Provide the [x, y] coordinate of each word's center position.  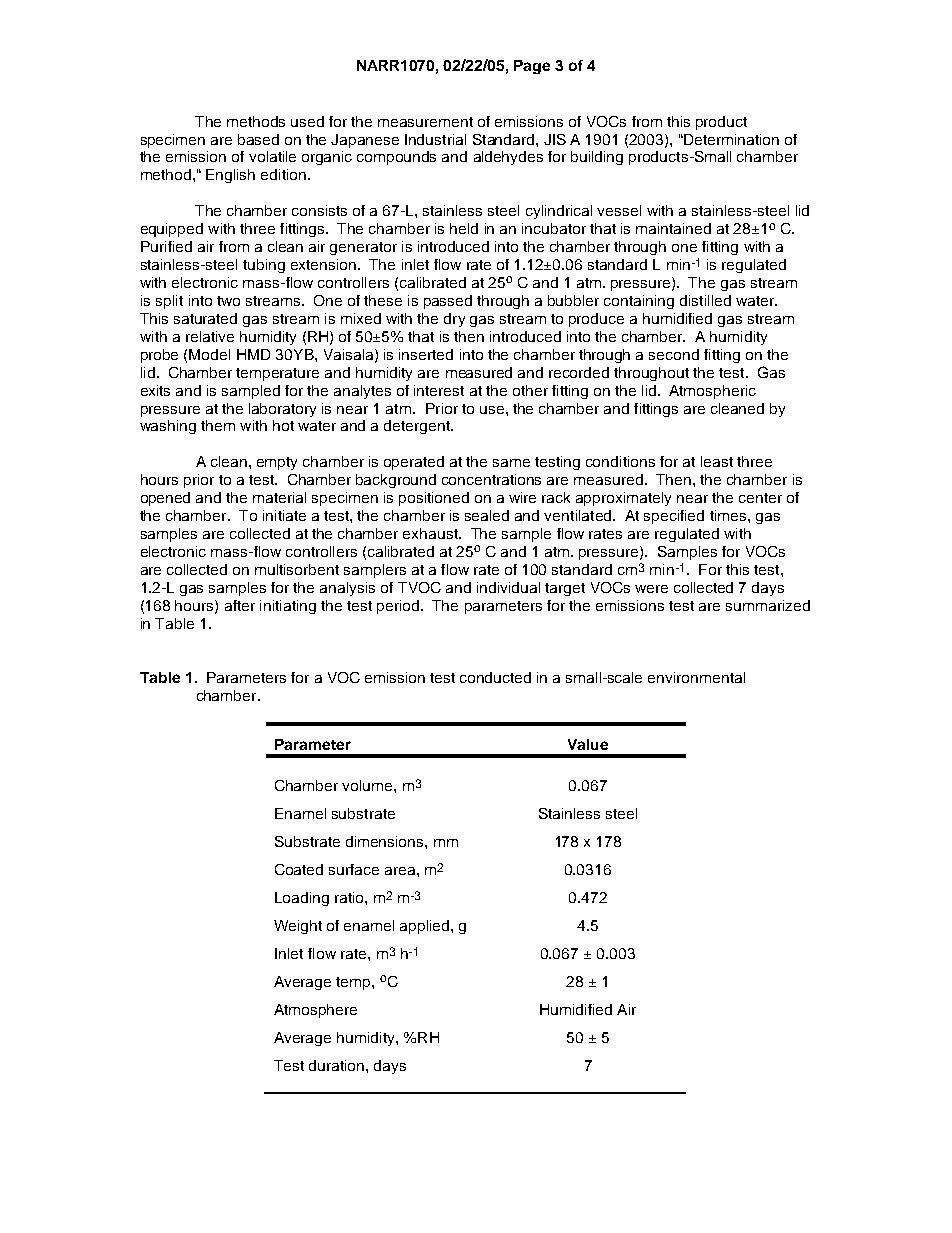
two [228, 301]
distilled [705, 300]
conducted [495, 677]
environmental [696, 677]
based [258, 139]
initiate [284, 515]
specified [674, 517]
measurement [425, 122]
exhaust [431, 533]
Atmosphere [315, 1011]
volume [368, 785]
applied [426, 927]
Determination [730, 139]
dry [454, 320]
